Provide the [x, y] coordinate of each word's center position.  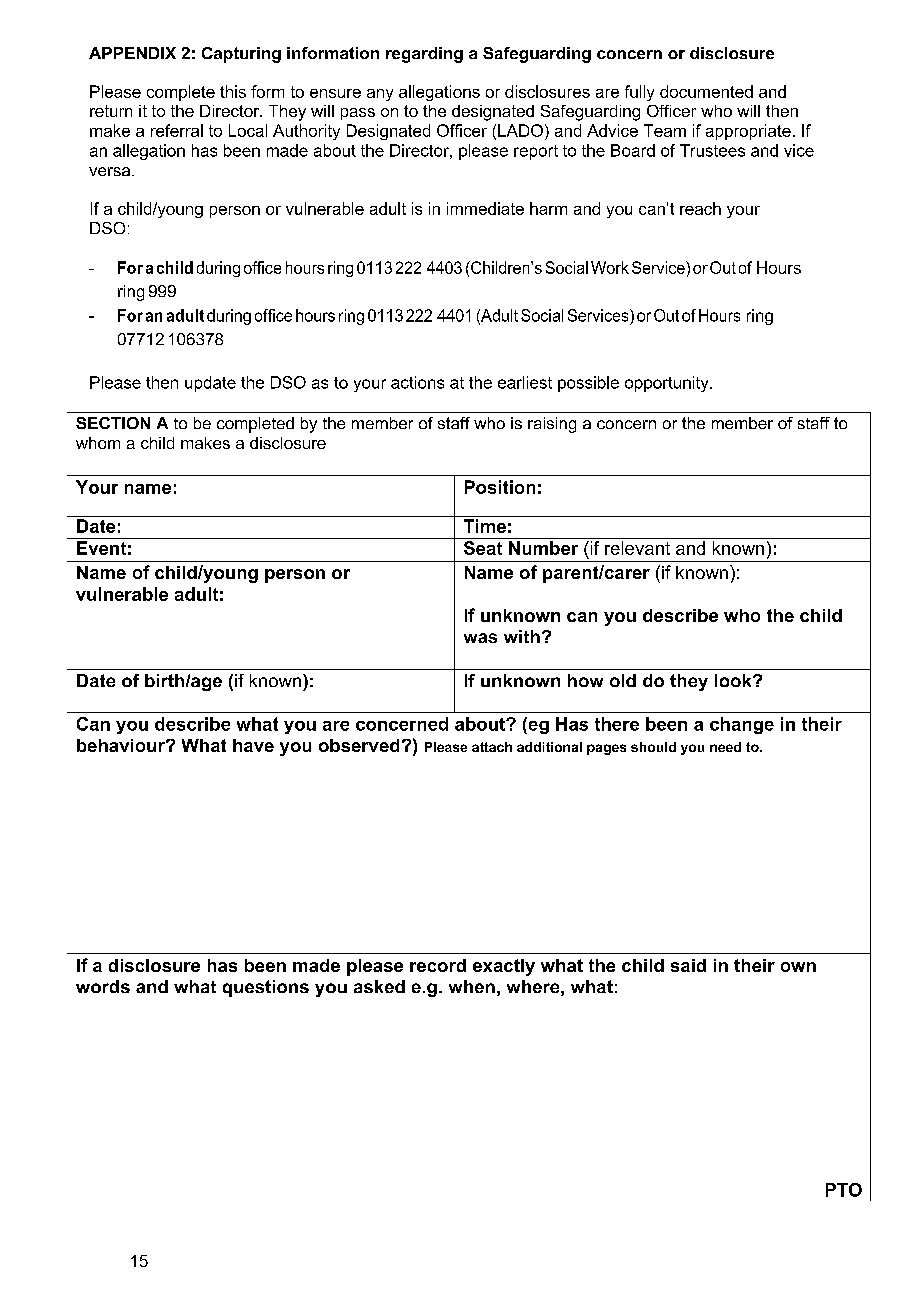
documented [706, 91]
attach [492, 747]
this [233, 91]
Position [500, 487]
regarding [424, 55]
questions [266, 988]
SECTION [113, 423]
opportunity [668, 384]
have [253, 745]
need [725, 747]
